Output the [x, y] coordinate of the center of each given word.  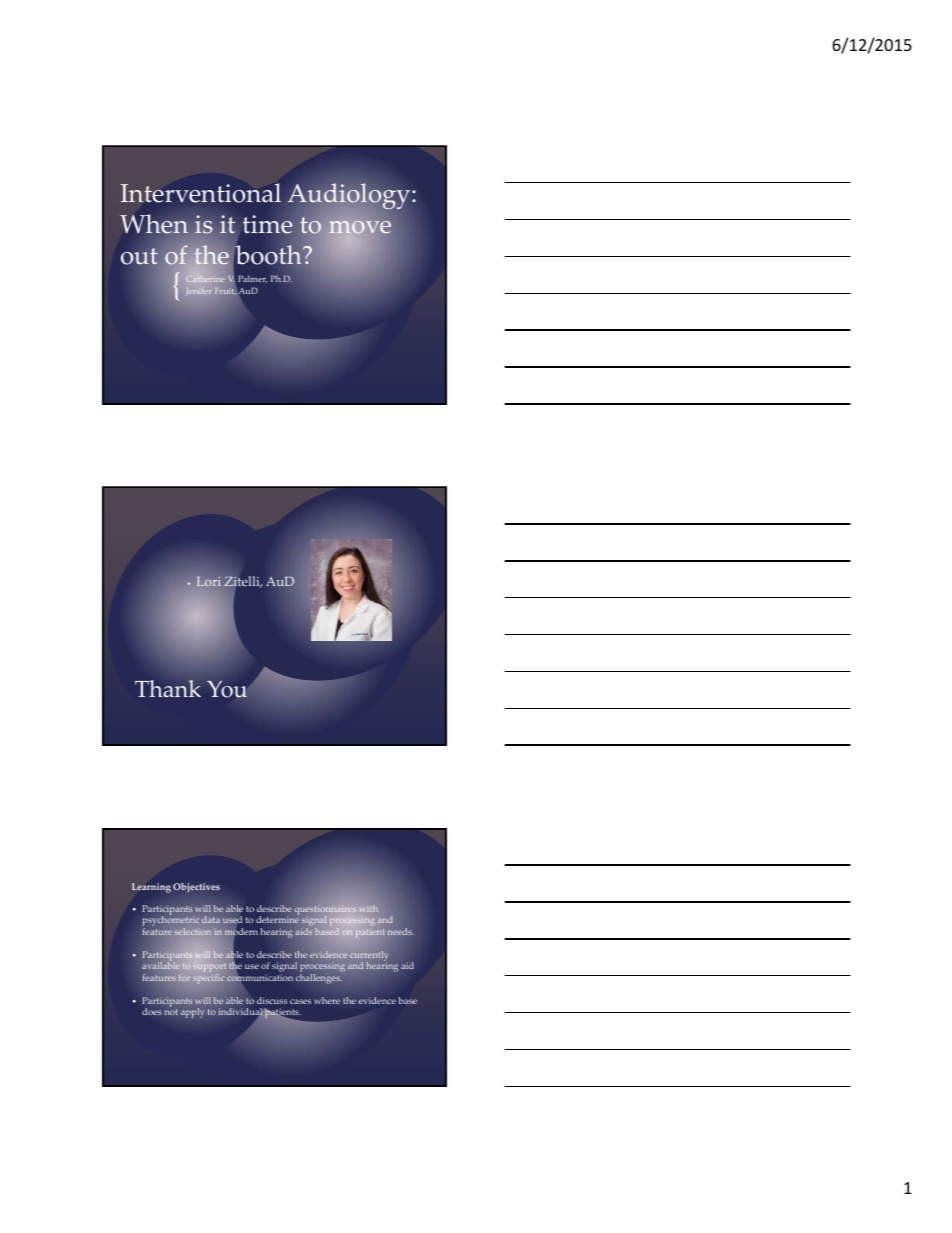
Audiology [350, 197]
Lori [208, 581]
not [171, 1012]
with [369, 908]
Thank [168, 689]
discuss [272, 1000]
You [227, 689]
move [360, 227]
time [268, 224]
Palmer [252, 279]
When [155, 225]
